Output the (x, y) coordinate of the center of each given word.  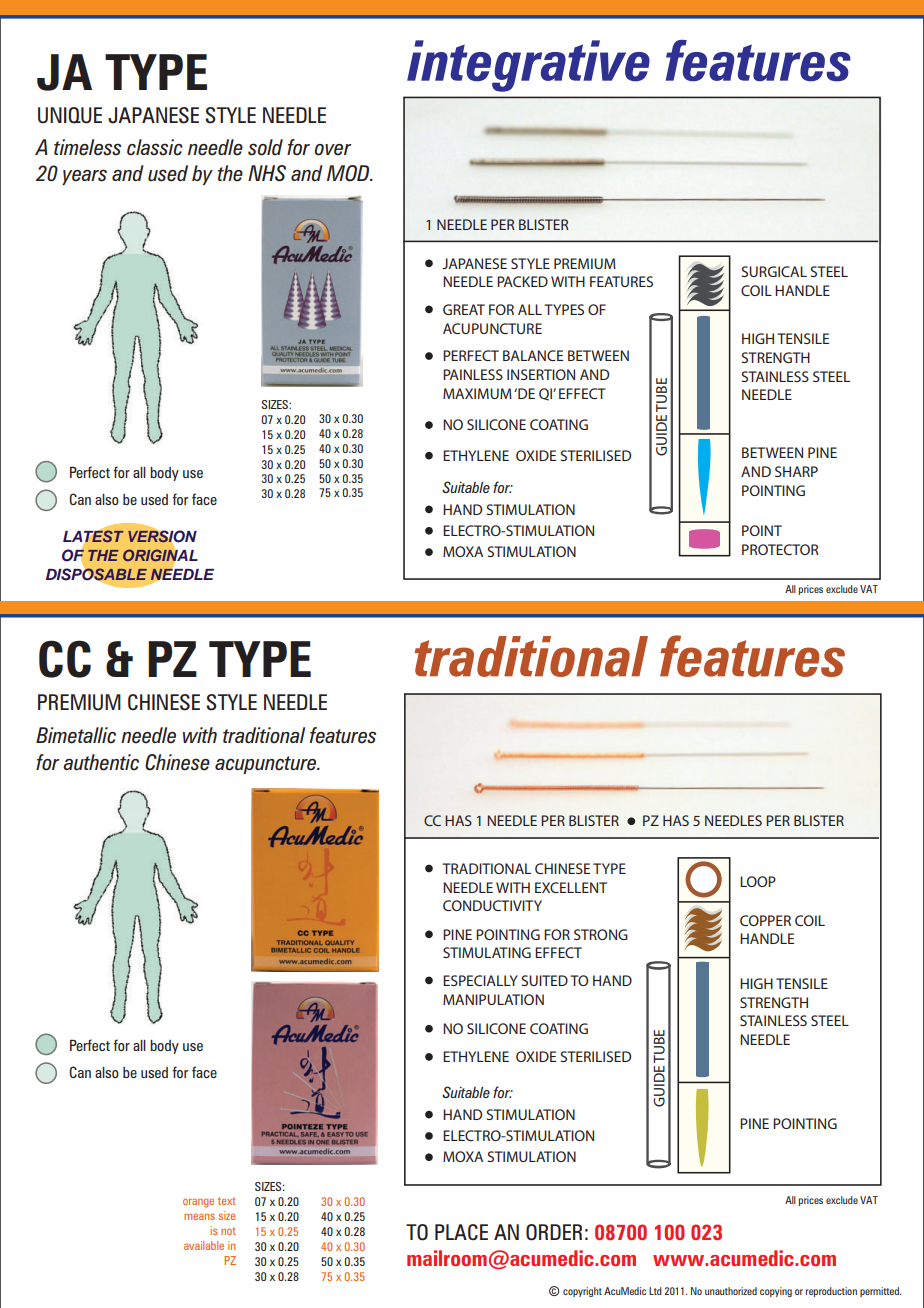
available (204, 1245)
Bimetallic (76, 735)
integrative (528, 66)
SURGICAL (774, 271)
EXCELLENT (571, 887)
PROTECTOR (780, 549)
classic (155, 147)
